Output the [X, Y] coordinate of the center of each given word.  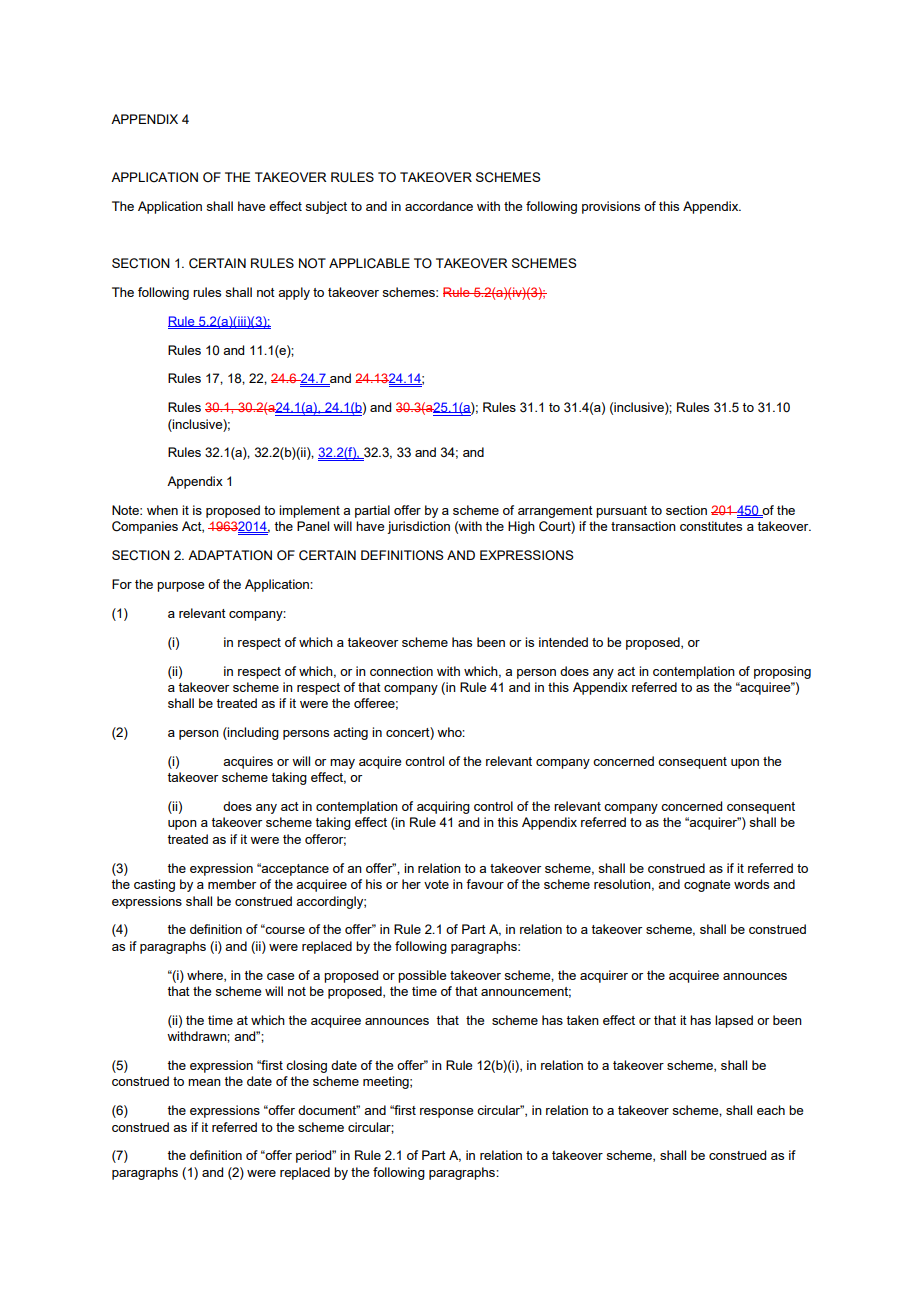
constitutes [711, 526]
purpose [180, 587]
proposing [782, 672]
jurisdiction [418, 527]
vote [436, 884]
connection [401, 671]
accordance [439, 206]
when [162, 510]
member [232, 884]
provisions [611, 207]
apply [294, 293]
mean [204, 1082]
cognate [707, 886]
